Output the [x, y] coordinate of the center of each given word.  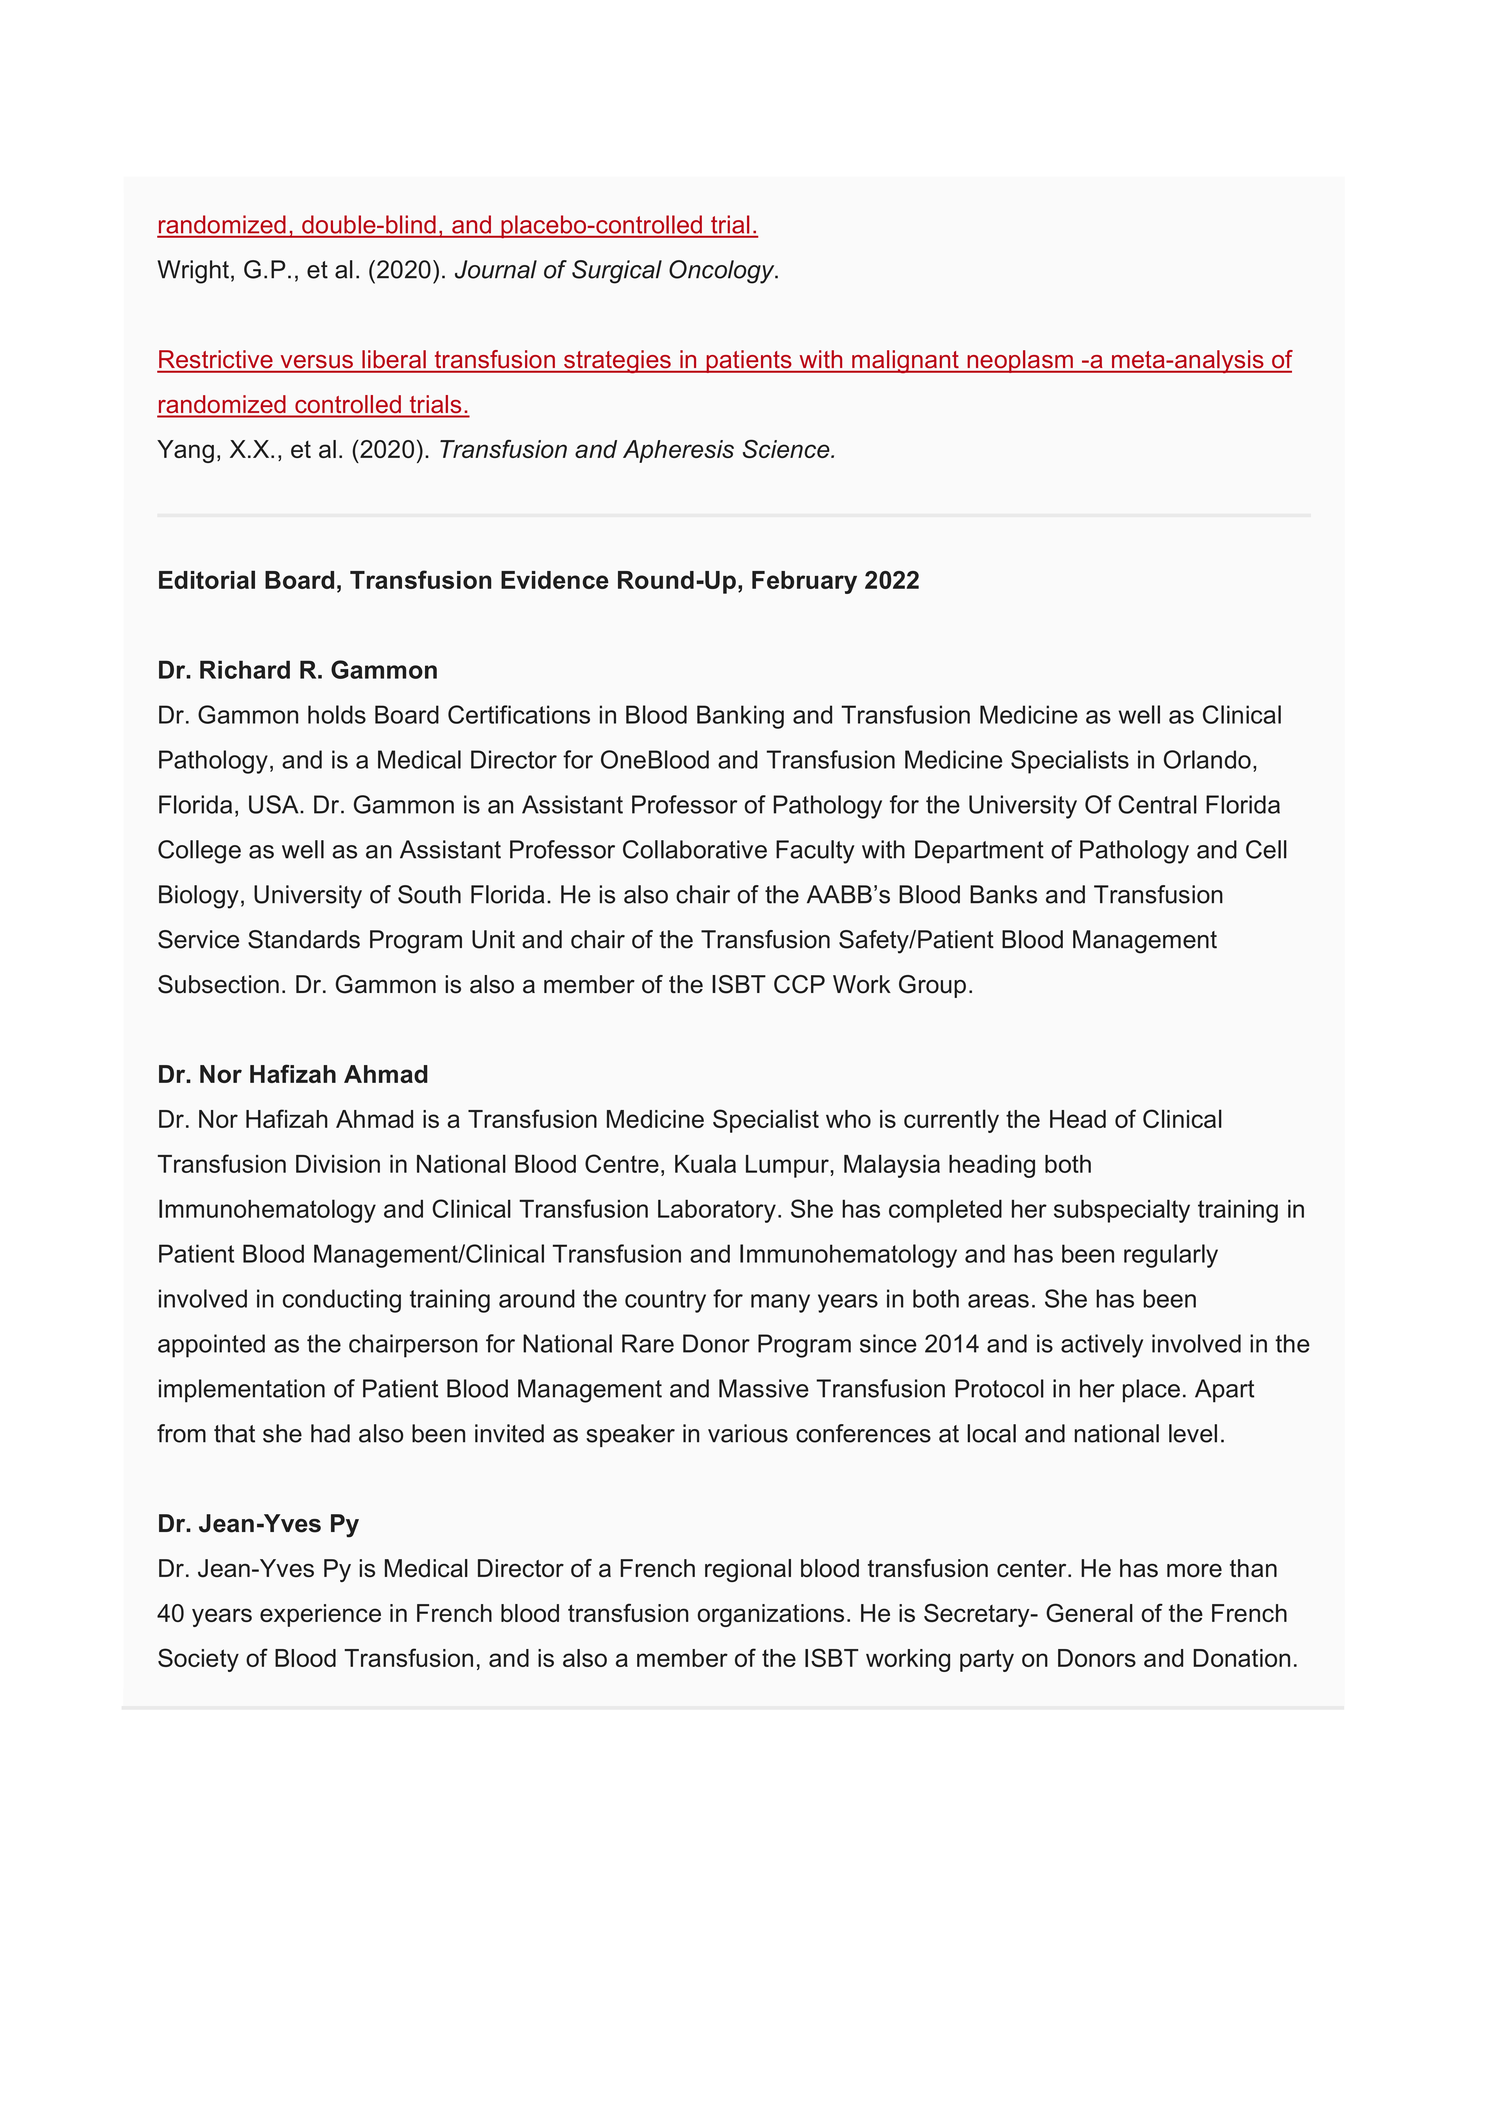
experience [320, 1615]
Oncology [723, 272]
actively [1102, 1346]
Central [1157, 804]
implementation [242, 1391]
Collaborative [695, 849]
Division [338, 1164]
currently [951, 1121]
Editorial [207, 579]
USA [275, 804]
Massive [764, 1388]
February [804, 582]
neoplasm [1020, 361]
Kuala [705, 1163]
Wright [193, 272]
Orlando [1207, 759]
